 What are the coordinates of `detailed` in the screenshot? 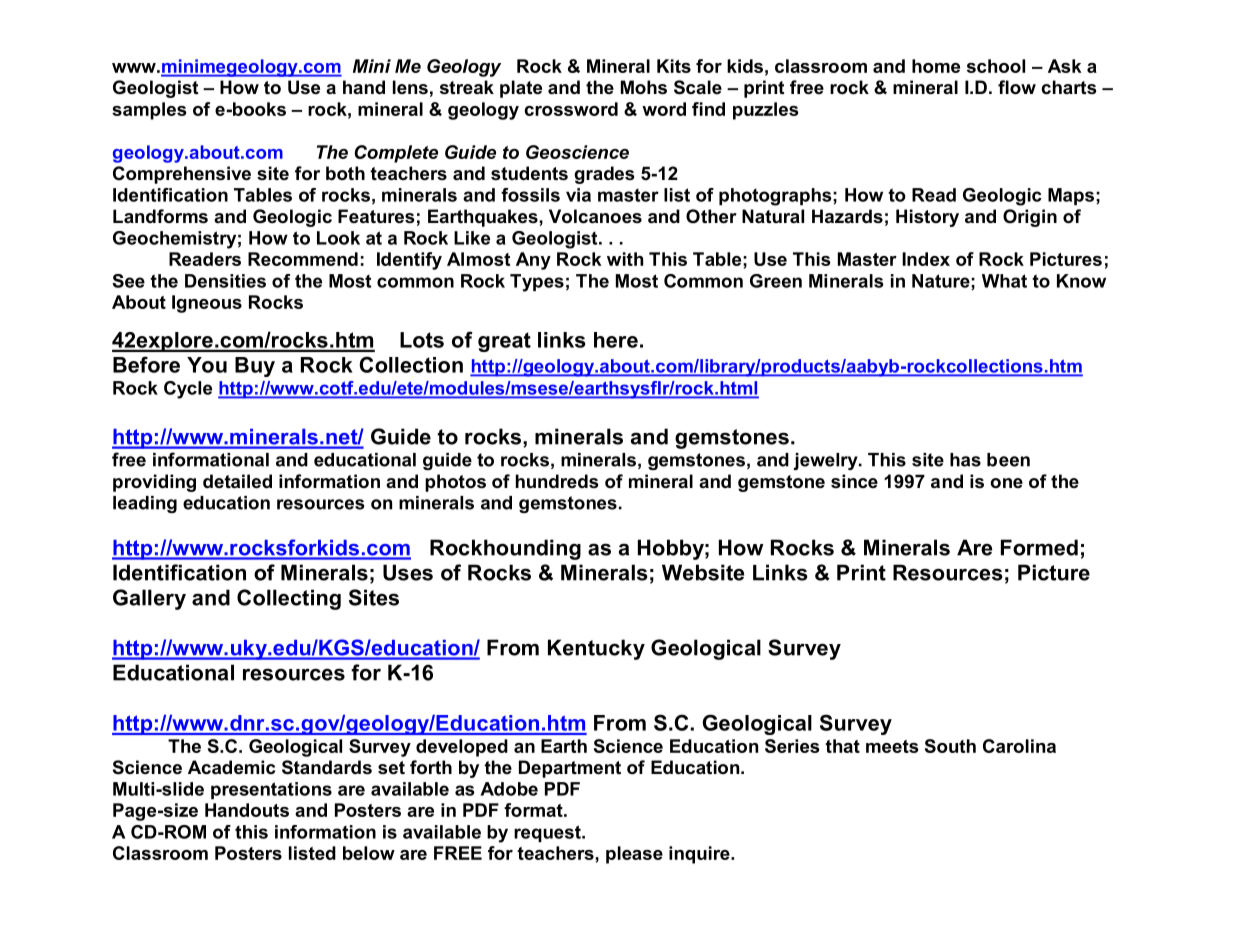 It's located at (237, 481).
